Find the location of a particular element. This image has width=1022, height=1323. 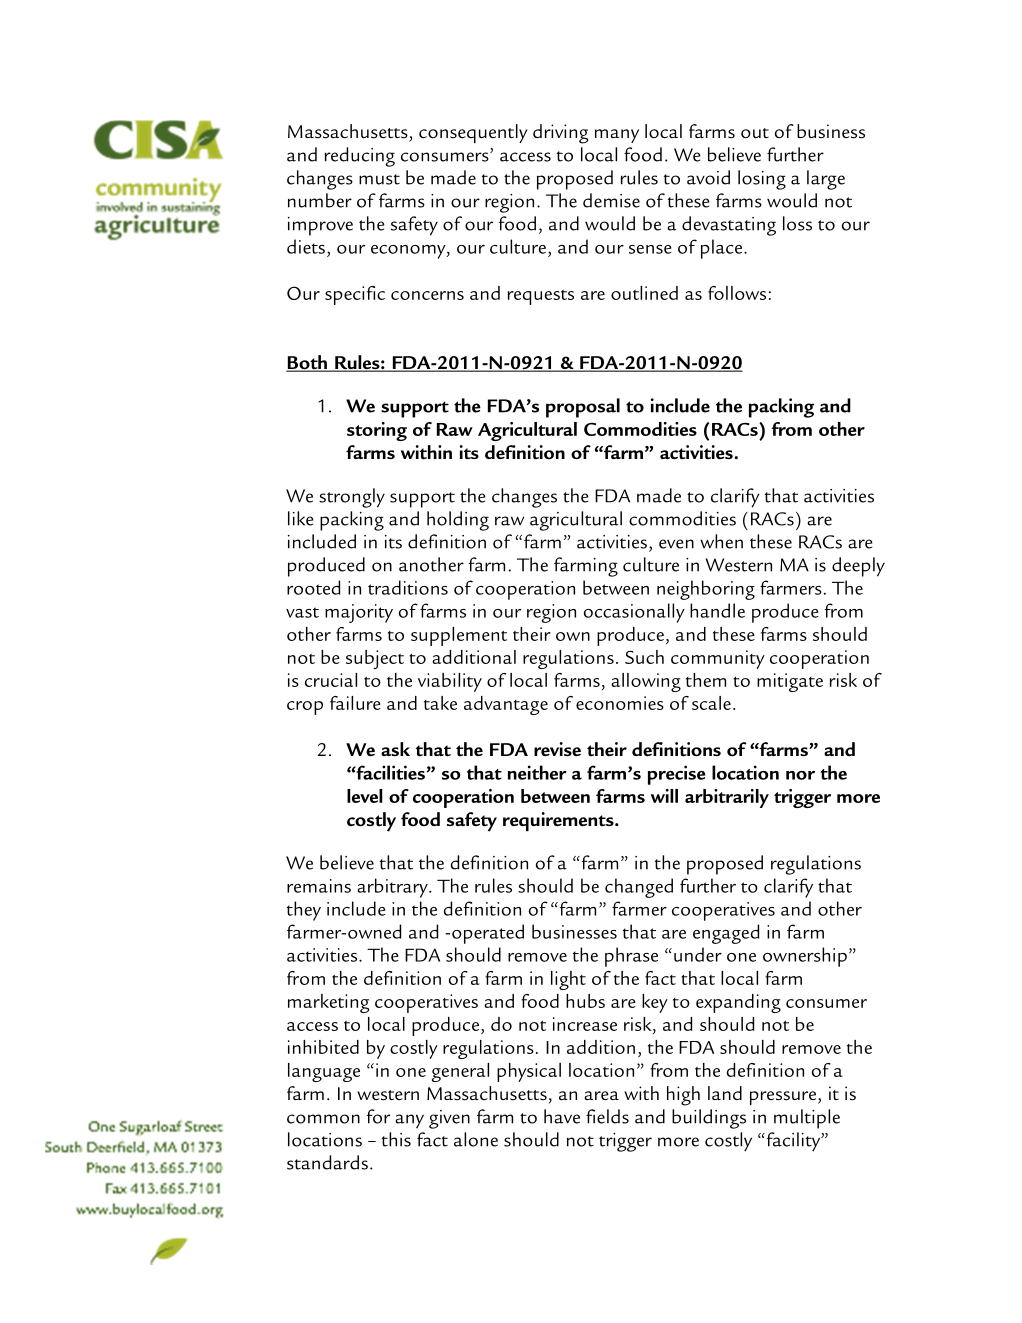

strongly is located at coordinates (352, 498).
